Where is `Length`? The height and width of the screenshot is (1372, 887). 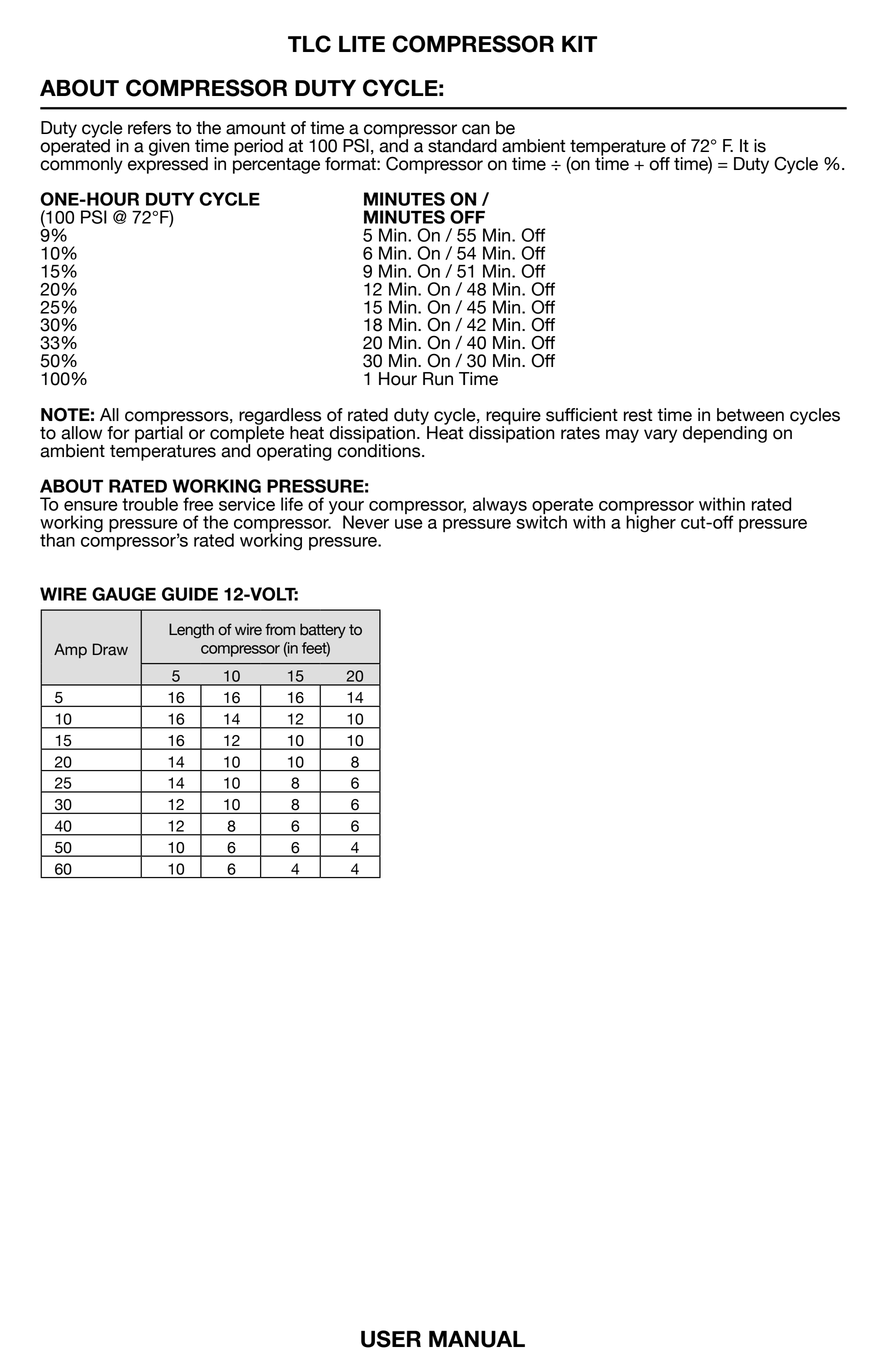 Length is located at coordinates (191, 631).
